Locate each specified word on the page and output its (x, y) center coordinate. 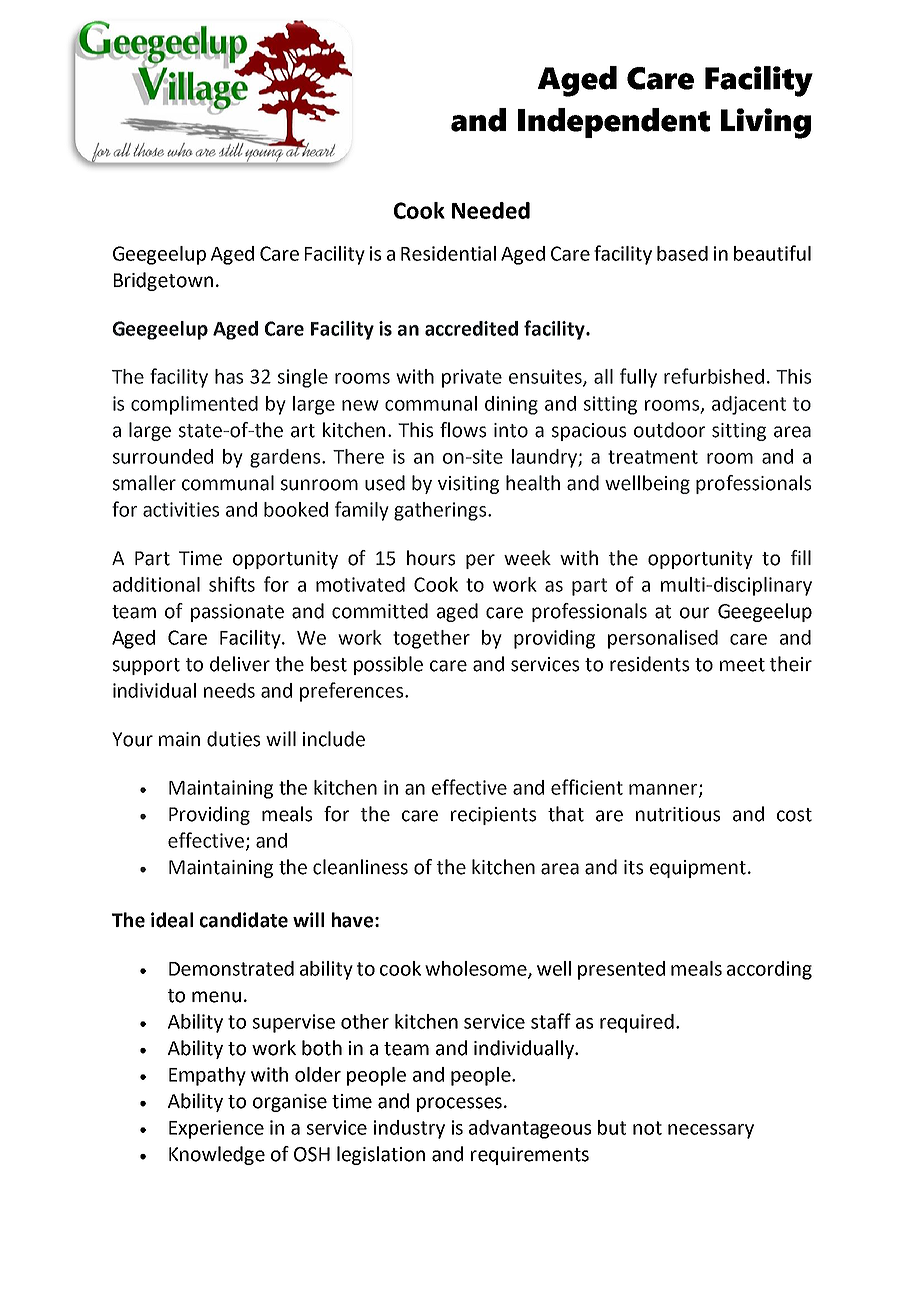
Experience (216, 1129)
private (472, 378)
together (431, 639)
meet (742, 665)
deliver (240, 664)
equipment (698, 869)
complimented (194, 405)
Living (766, 123)
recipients (493, 816)
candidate (244, 920)
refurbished (714, 376)
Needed (491, 210)
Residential (448, 253)
